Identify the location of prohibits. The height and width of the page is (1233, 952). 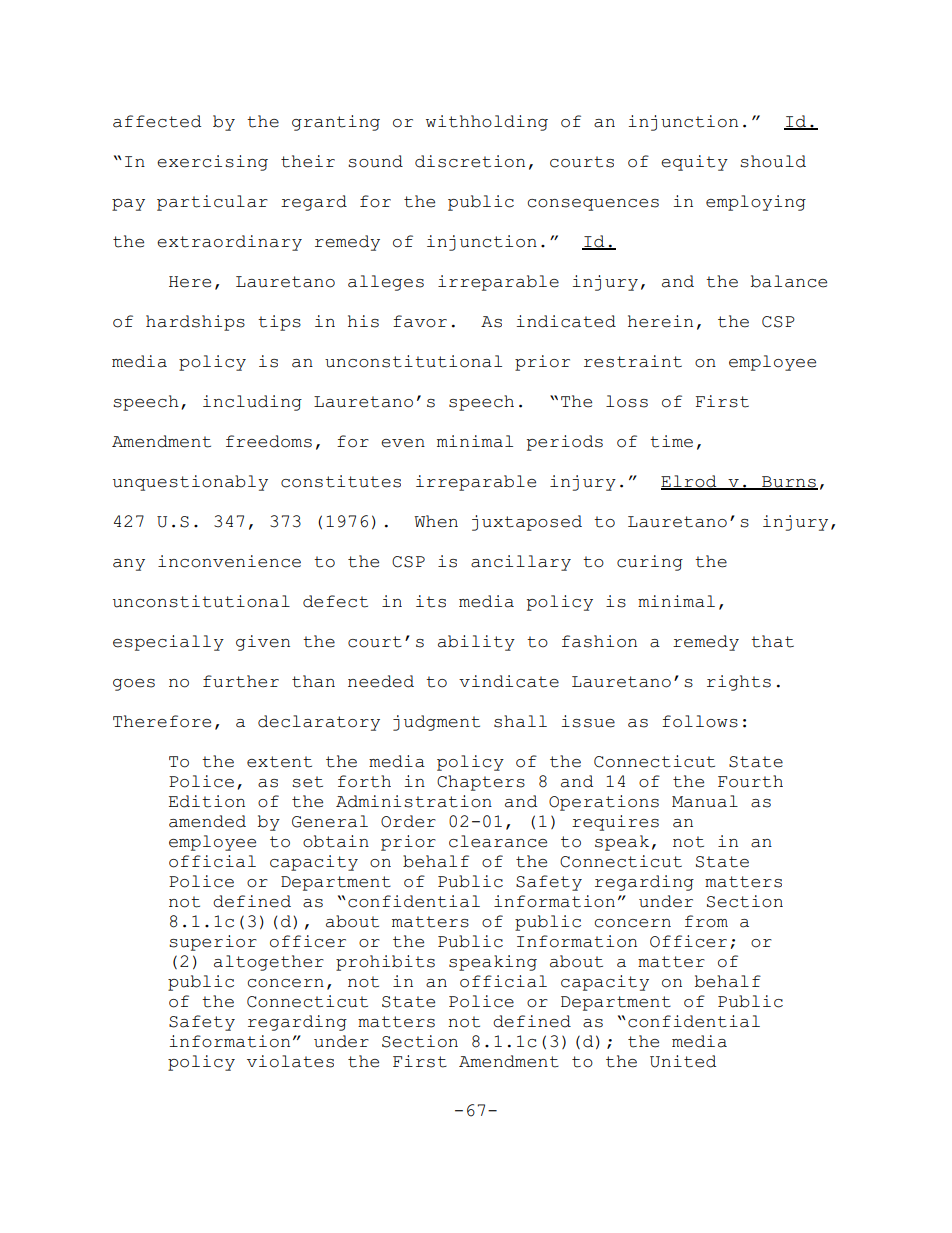
(385, 963).
